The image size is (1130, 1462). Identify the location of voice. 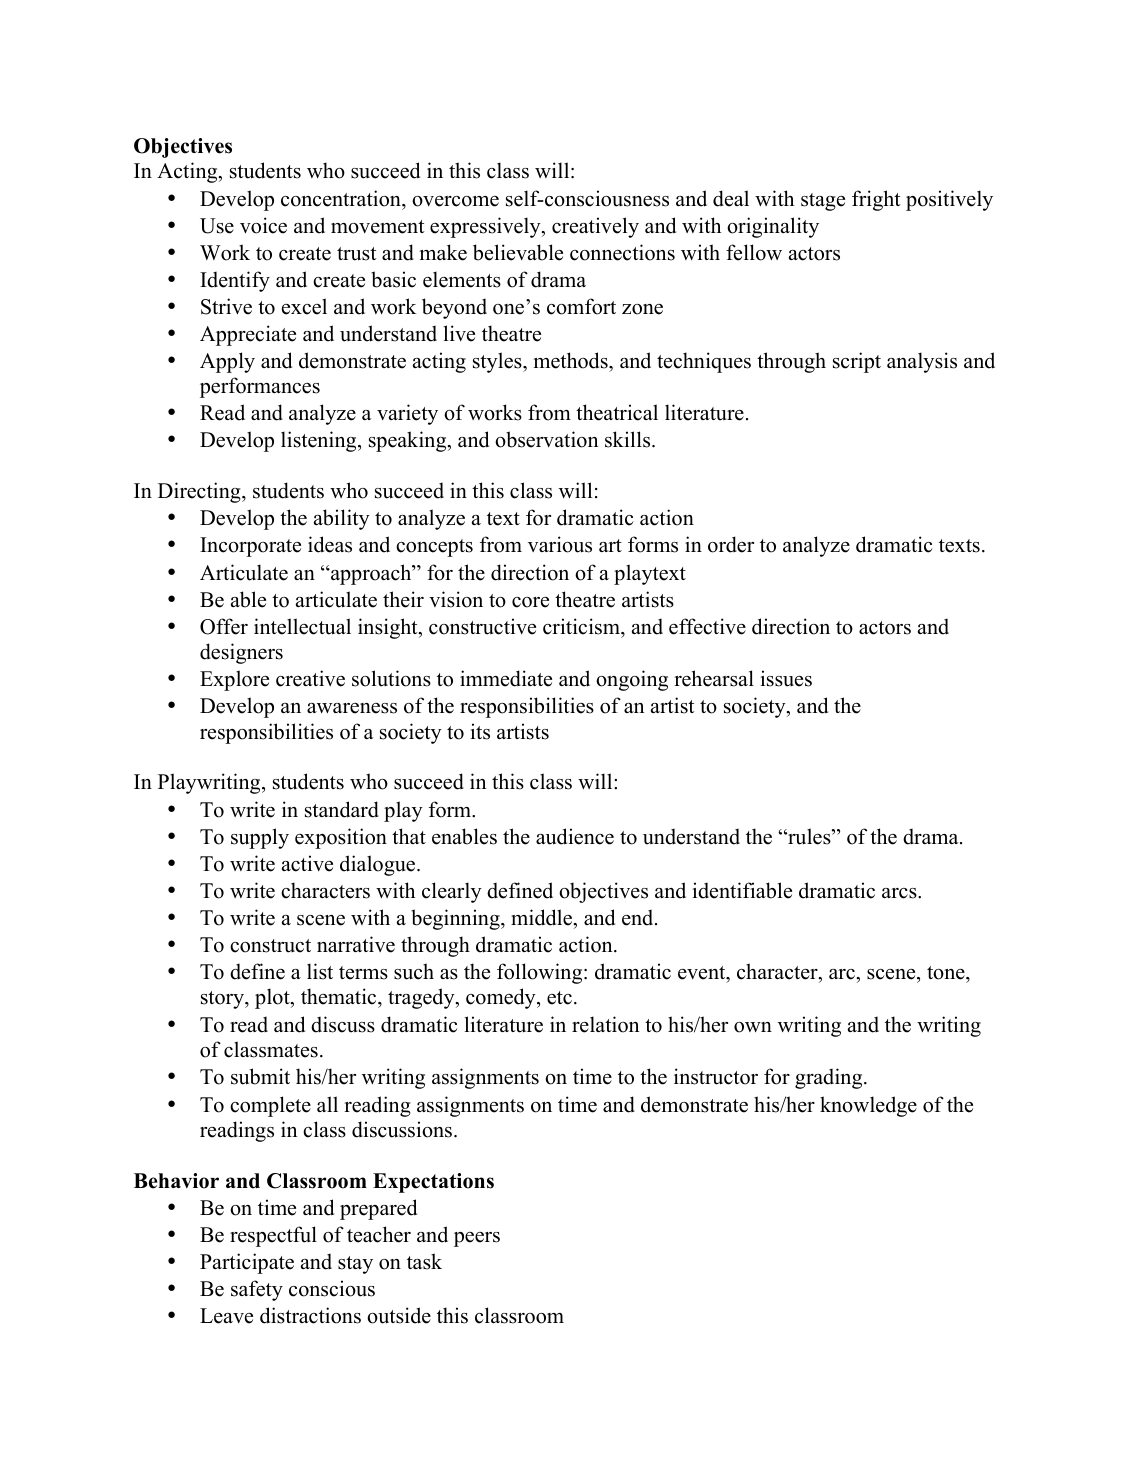
(263, 225).
